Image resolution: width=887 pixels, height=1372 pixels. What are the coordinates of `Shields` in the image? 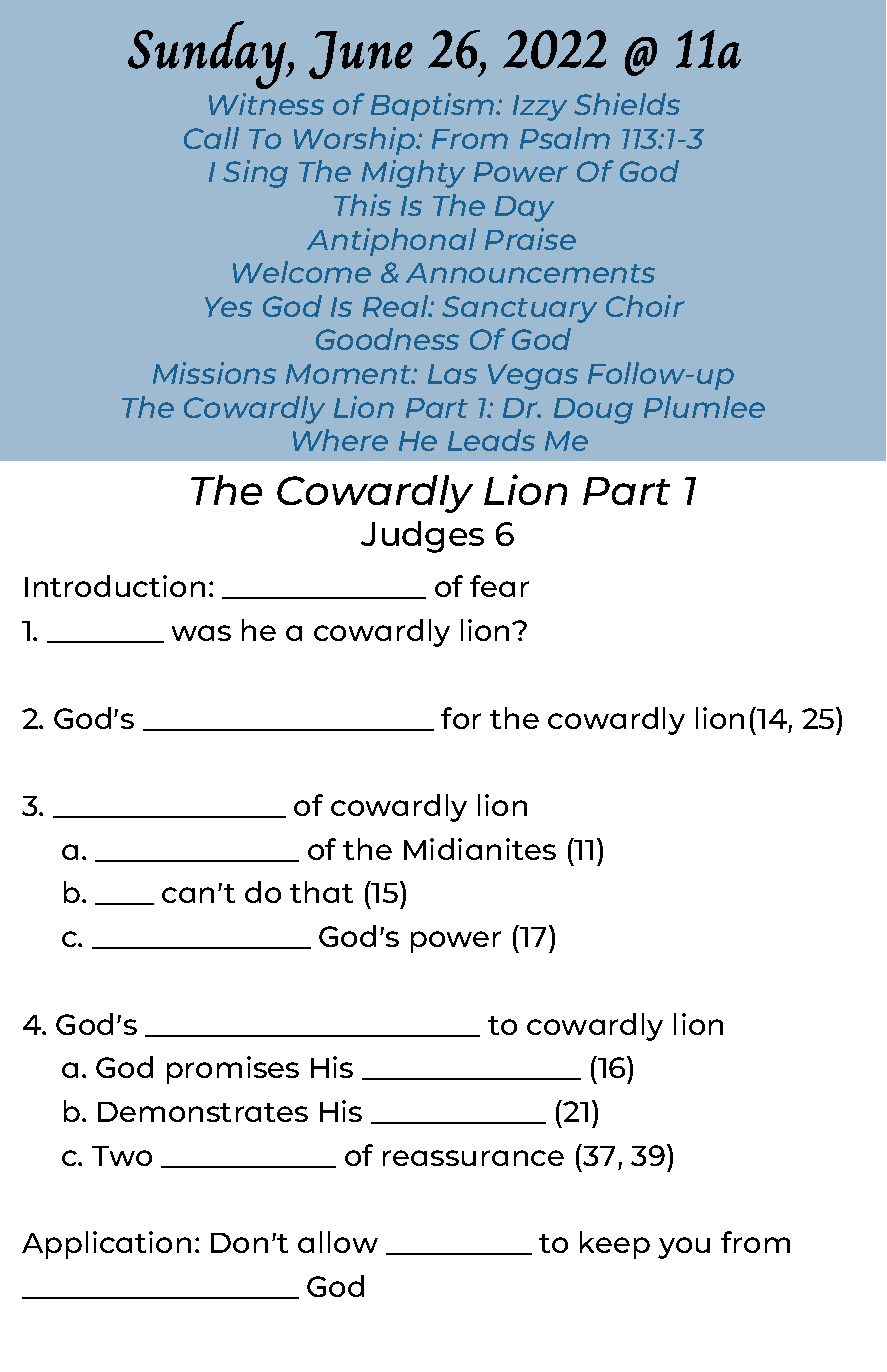 It's located at (627, 104).
